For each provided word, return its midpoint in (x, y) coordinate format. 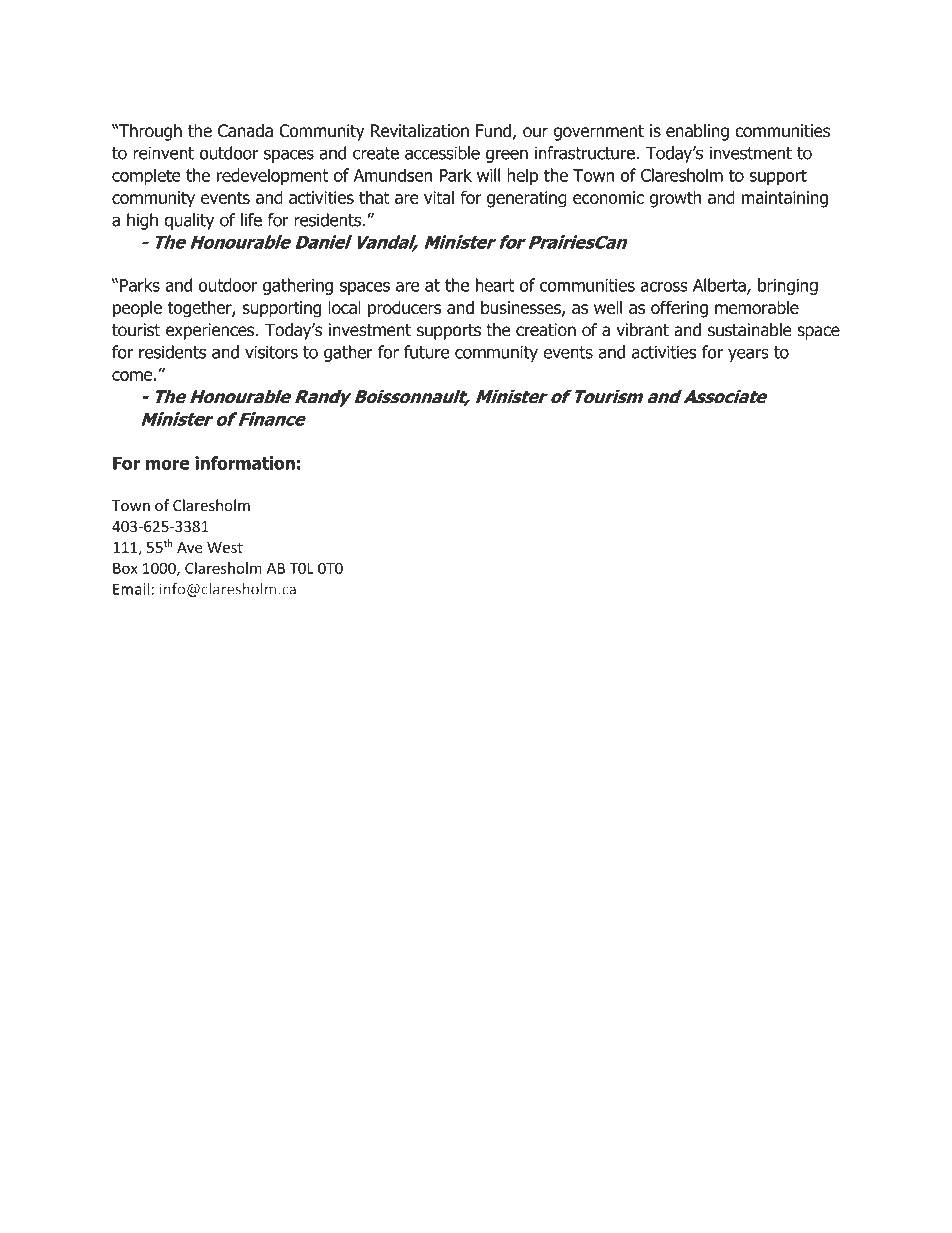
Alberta (720, 286)
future (426, 352)
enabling (697, 132)
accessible (442, 153)
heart (495, 285)
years (748, 355)
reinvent (163, 153)
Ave (190, 547)
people (137, 309)
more (167, 464)
